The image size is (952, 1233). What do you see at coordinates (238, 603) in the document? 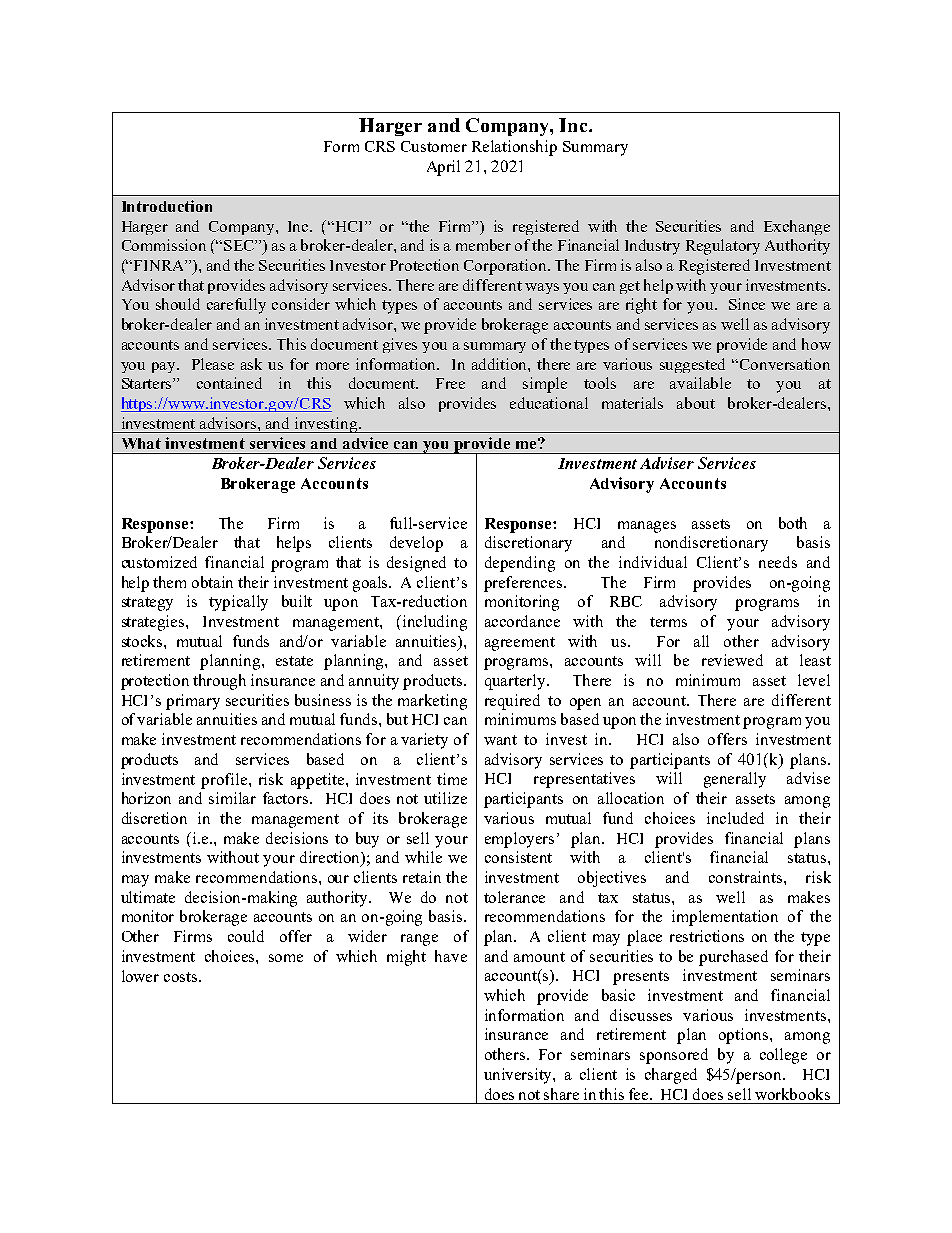
I see `typically` at bounding box center [238, 603].
